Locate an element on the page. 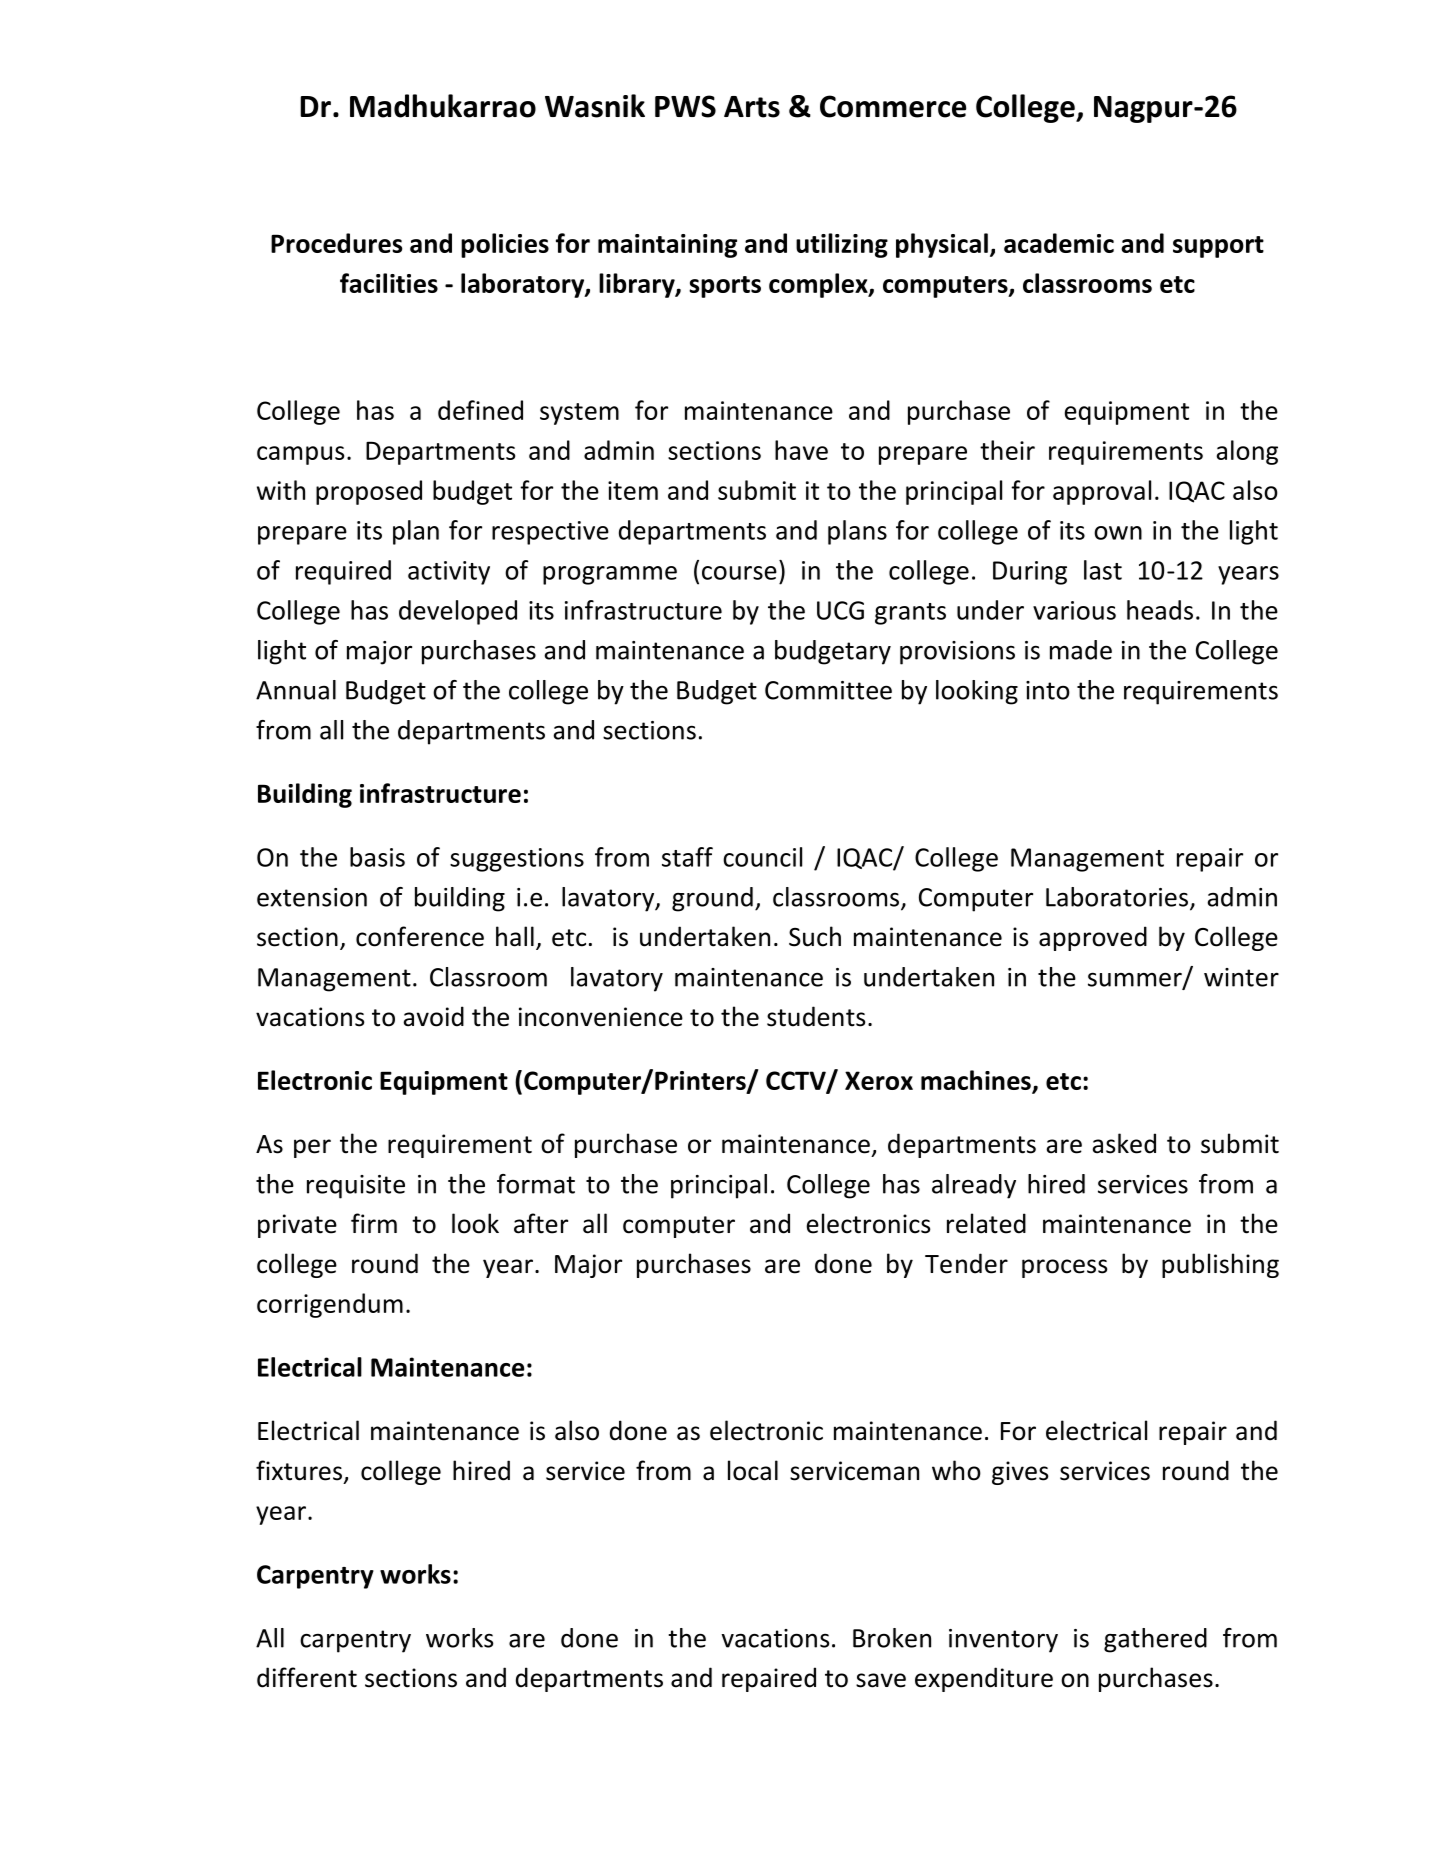 Image resolution: width=1450 pixels, height=1876 pixels. Xerox is located at coordinates (879, 1080).
